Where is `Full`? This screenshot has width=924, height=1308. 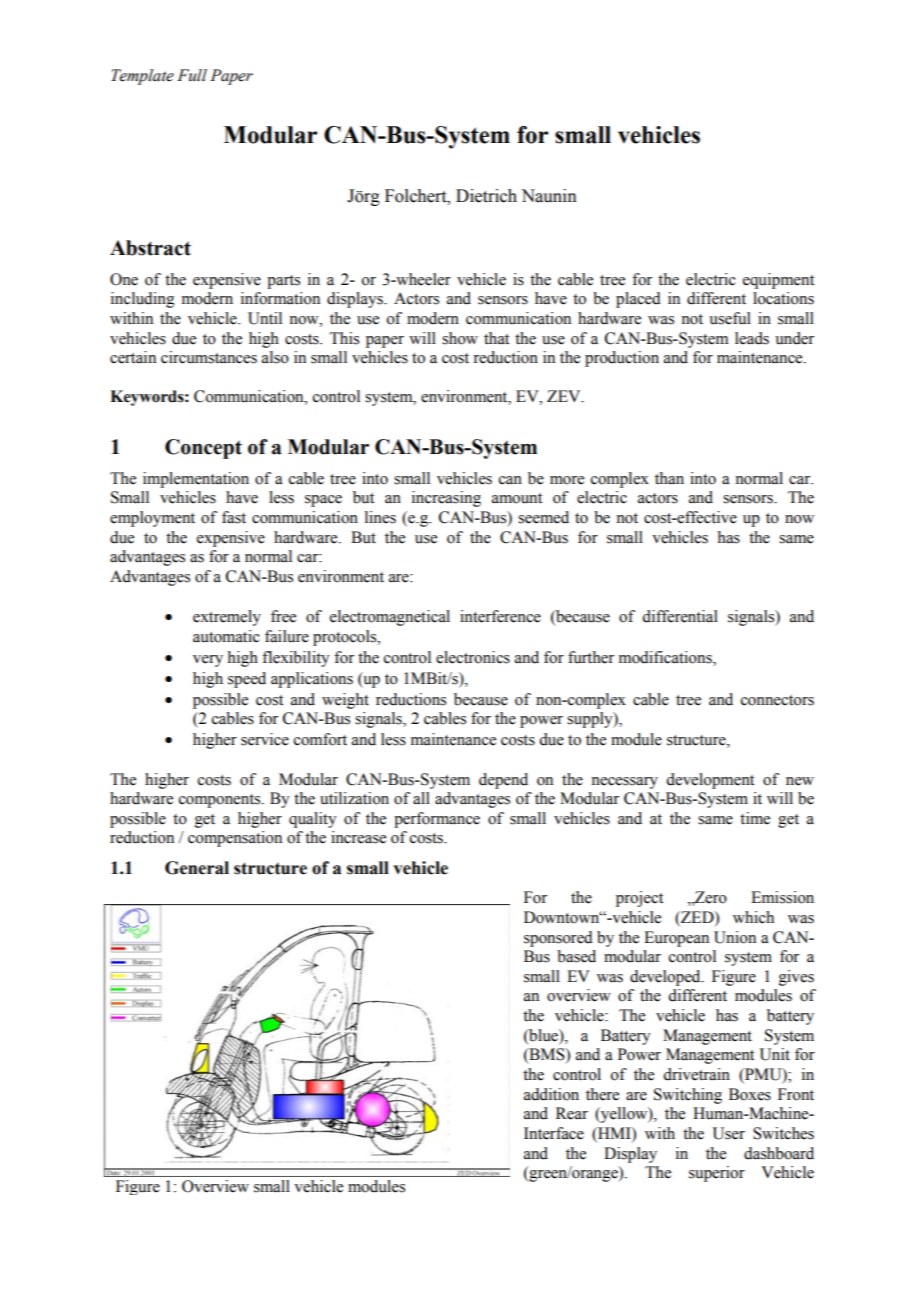 Full is located at coordinates (192, 75).
